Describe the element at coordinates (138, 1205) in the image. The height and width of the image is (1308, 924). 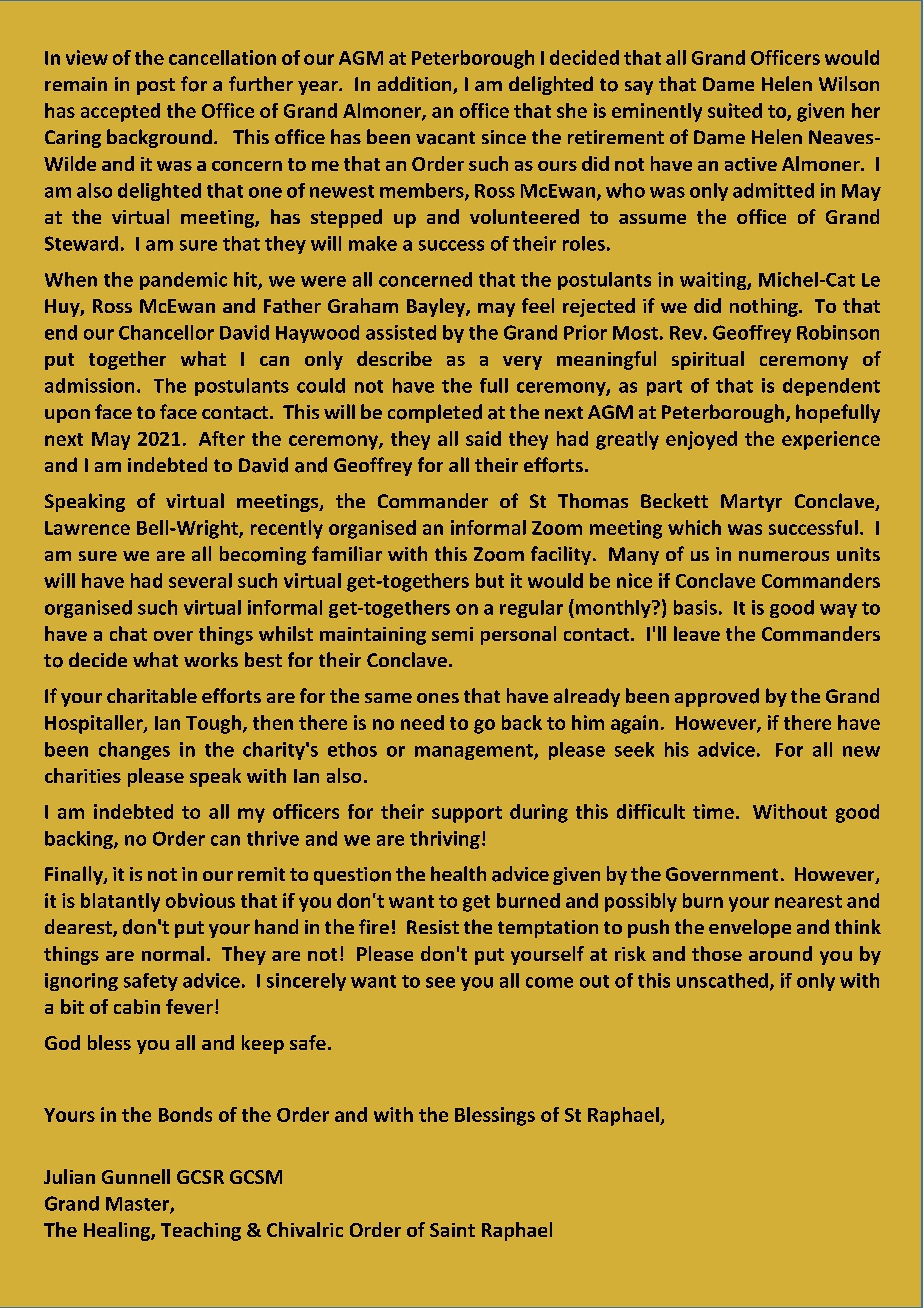
I see `Master` at that location.
